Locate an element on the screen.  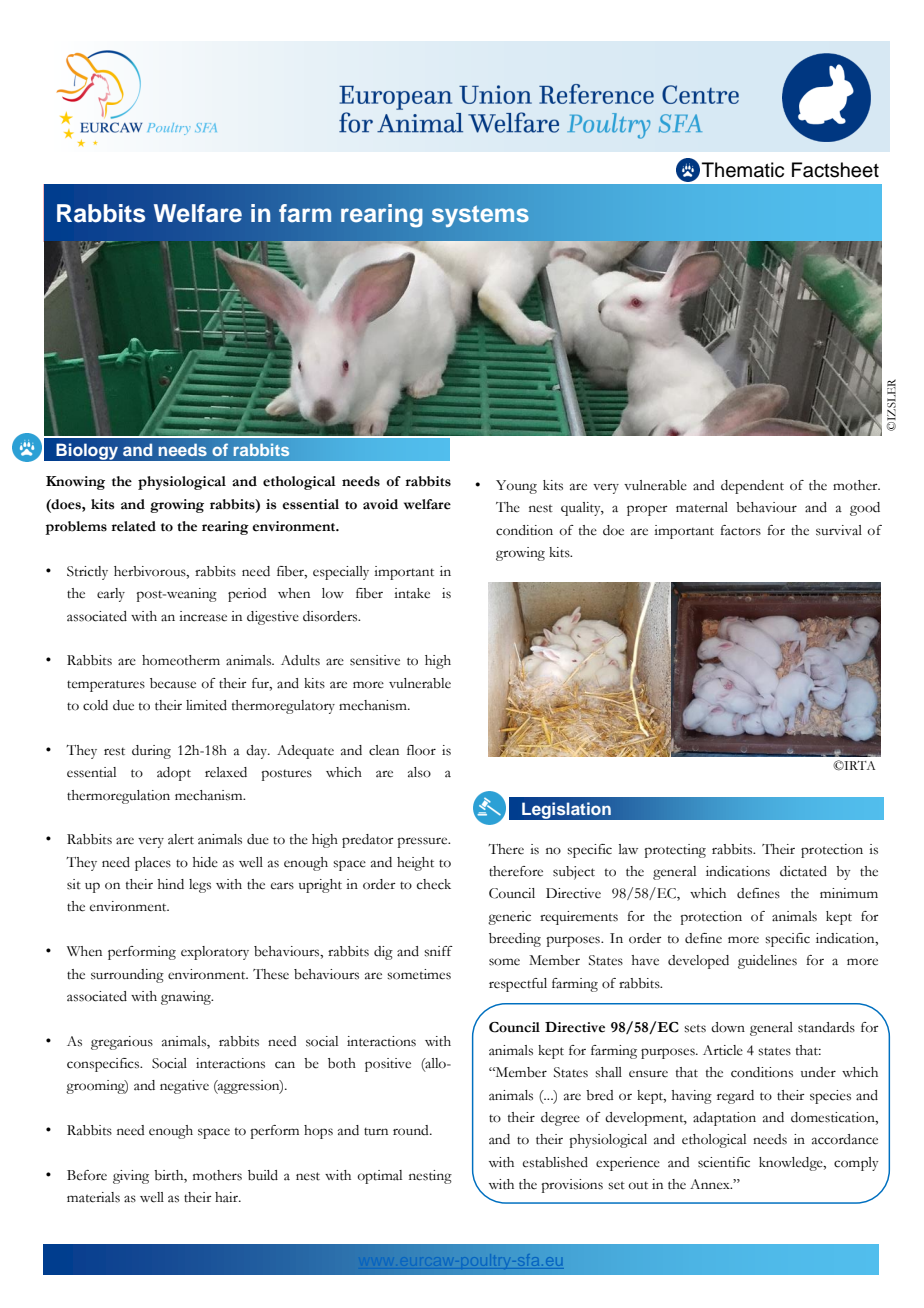
giving is located at coordinates (131, 1177).
